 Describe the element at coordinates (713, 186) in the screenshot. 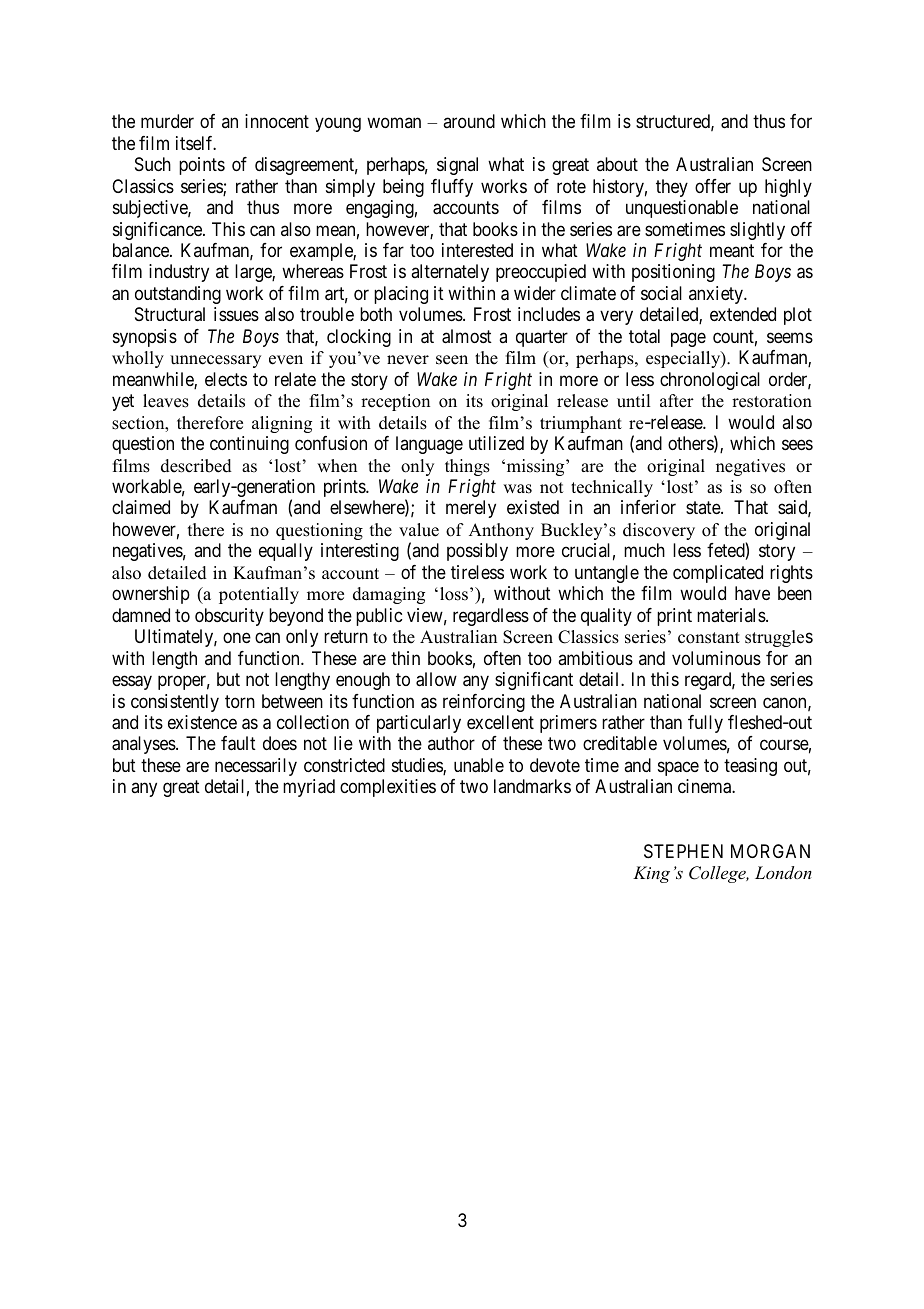

I see `offer` at that location.
